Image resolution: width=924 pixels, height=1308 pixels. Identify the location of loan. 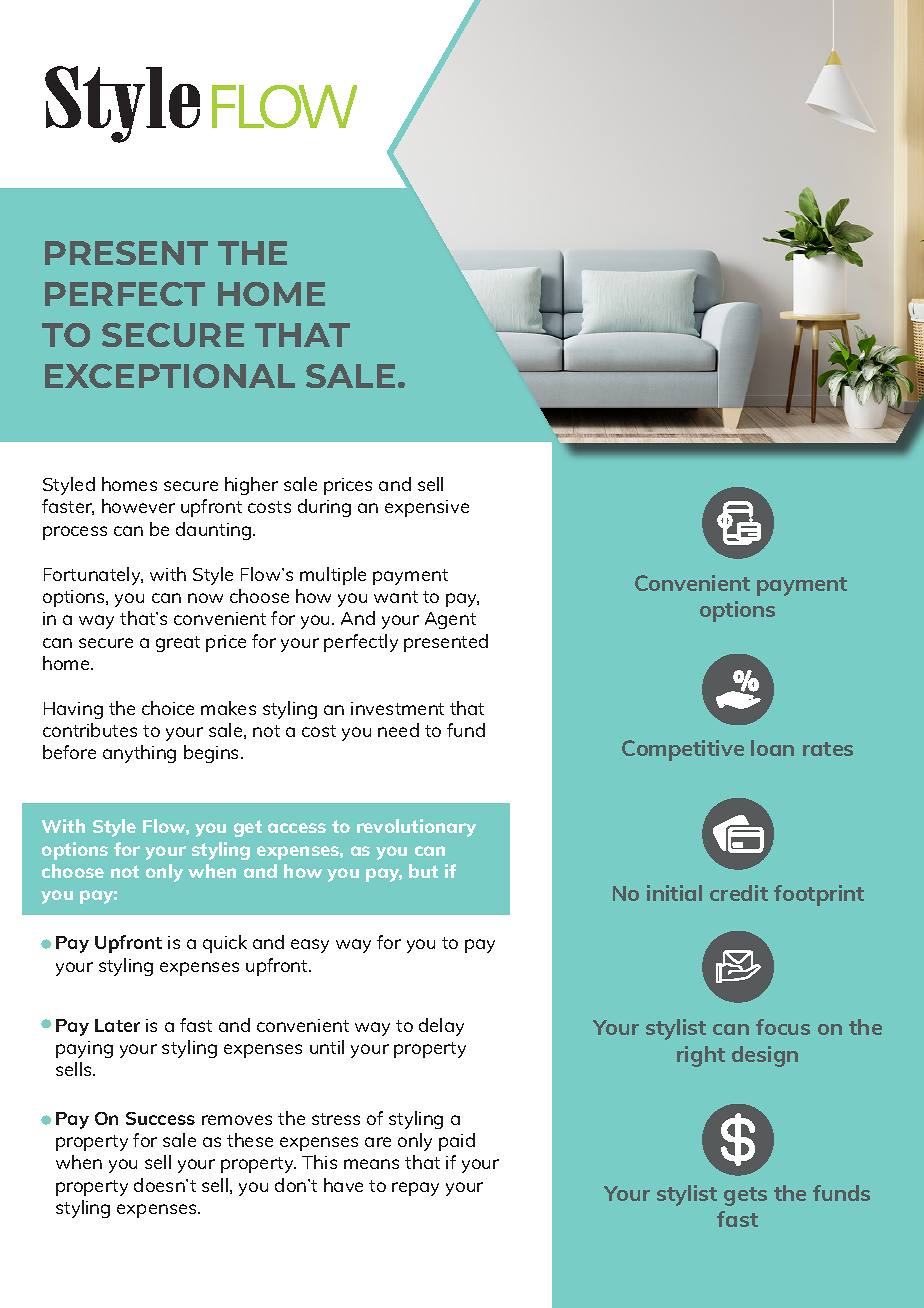
(772, 748).
